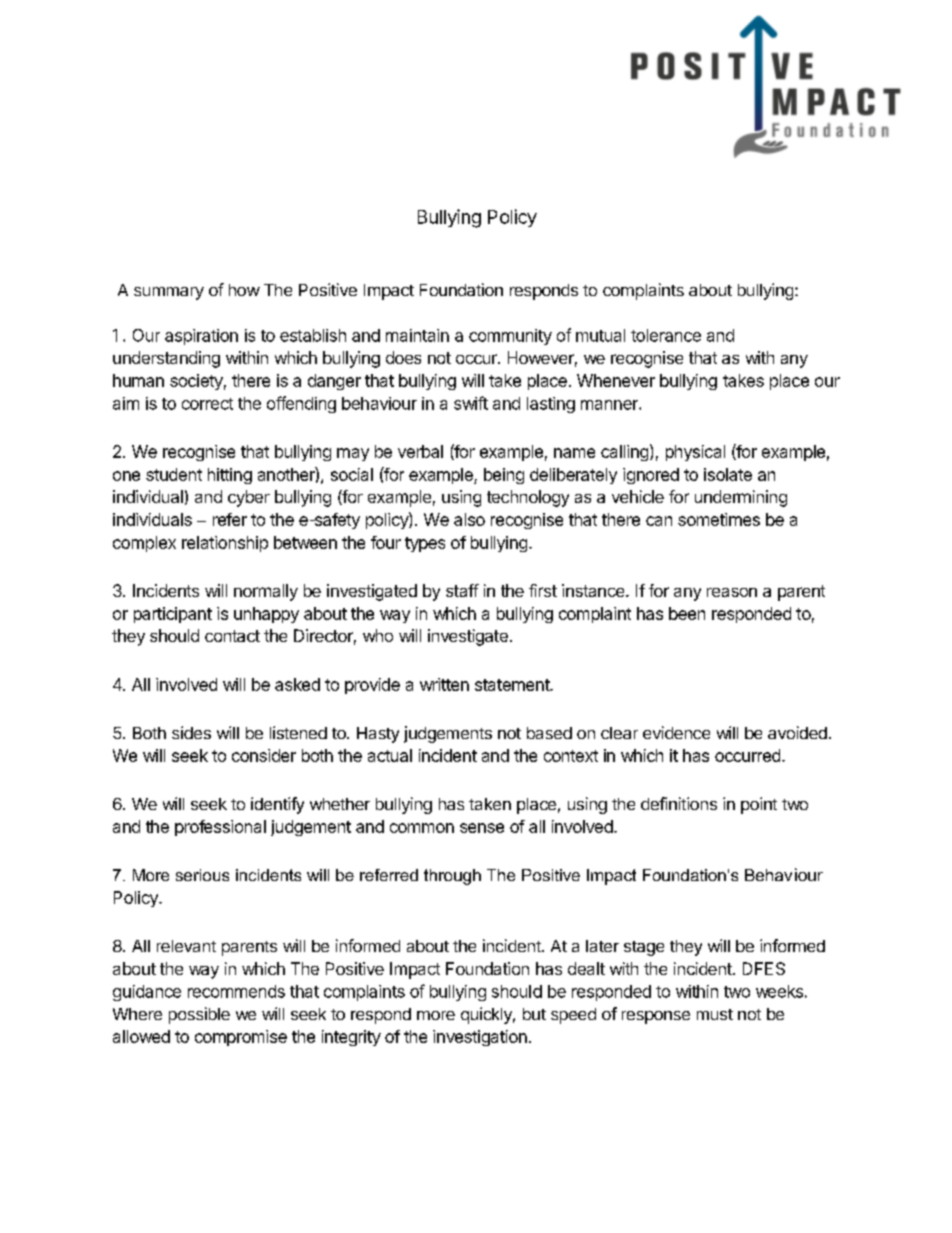 The height and width of the document is (1233, 952). What do you see at coordinates (687, 613) in the document?
I see `been` at bounding box center [687, 613].
